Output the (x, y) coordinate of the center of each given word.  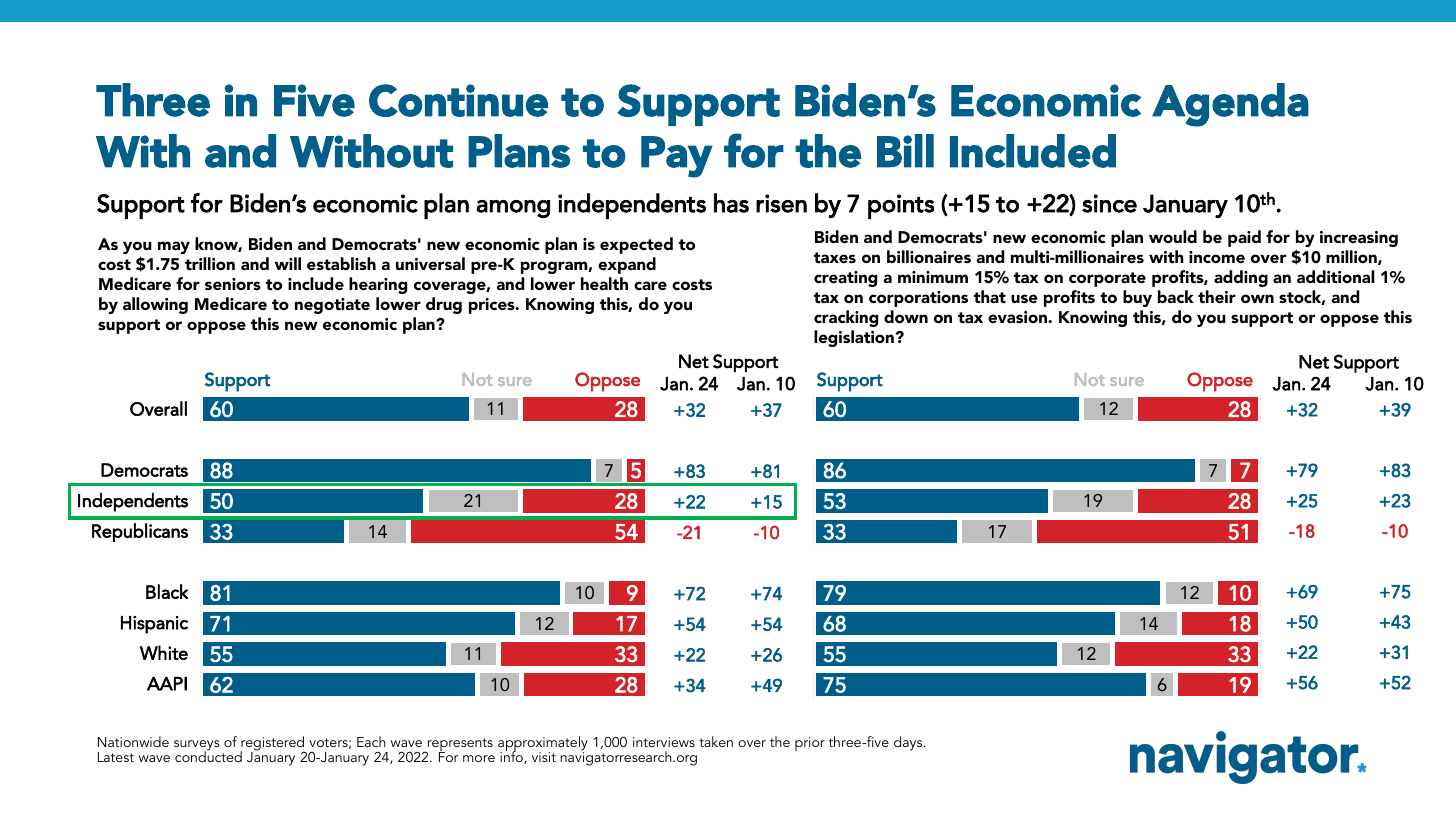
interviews (664, 742)
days (909, 743)
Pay (677, 157)
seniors (233, 284)
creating (845, 279)
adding (1241, 278)
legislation (854, 338)
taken (716, 741)
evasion (1018, 317)
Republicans (140, 532)
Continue (458, 100)
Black (167, 591)
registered (273, 744)
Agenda (1230, 105)
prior (810, 744)
